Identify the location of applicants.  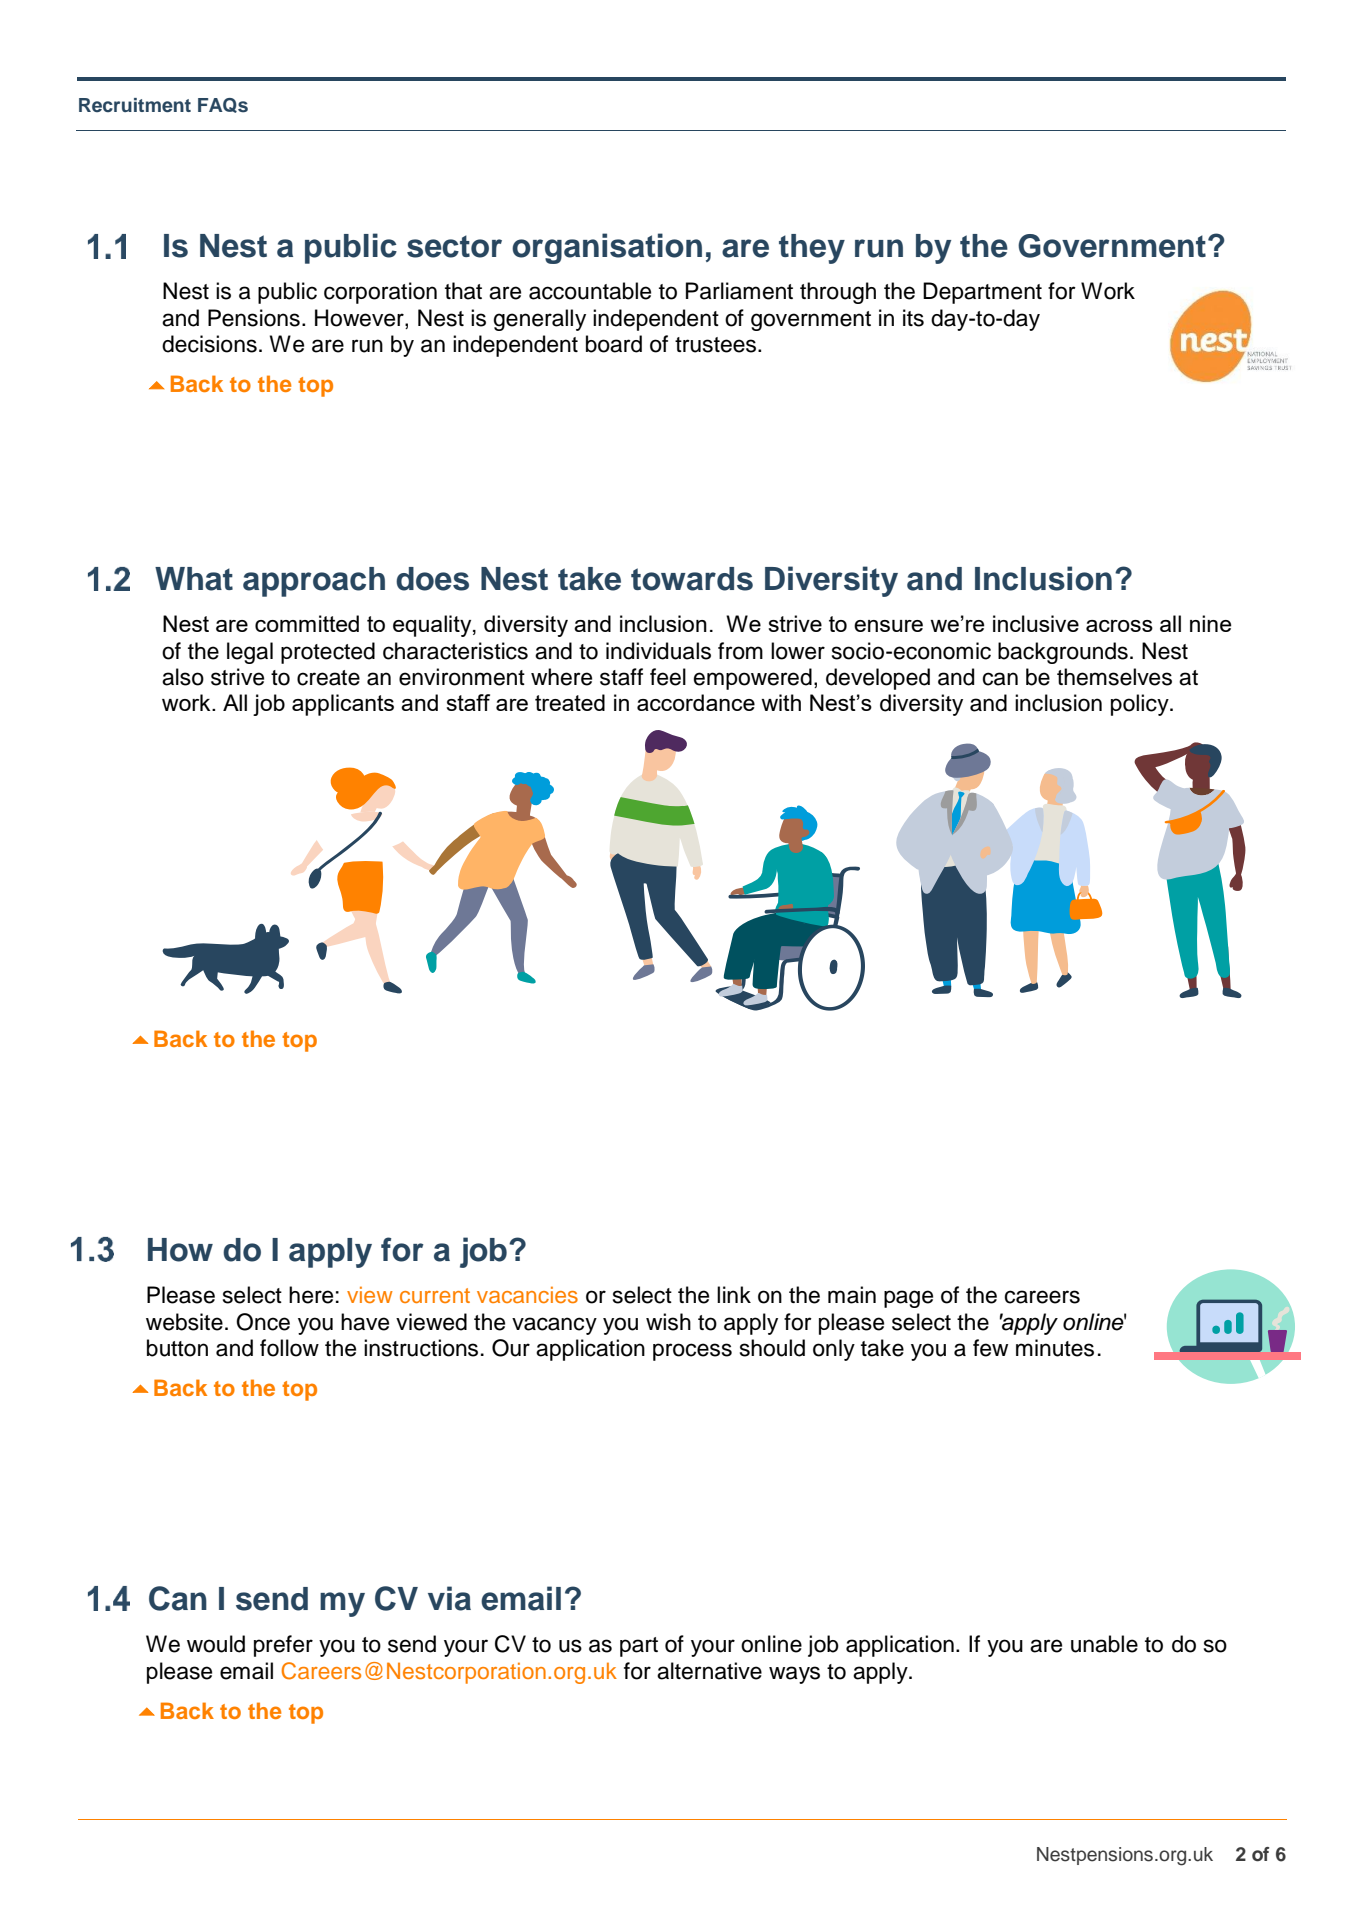
(343, 705).
